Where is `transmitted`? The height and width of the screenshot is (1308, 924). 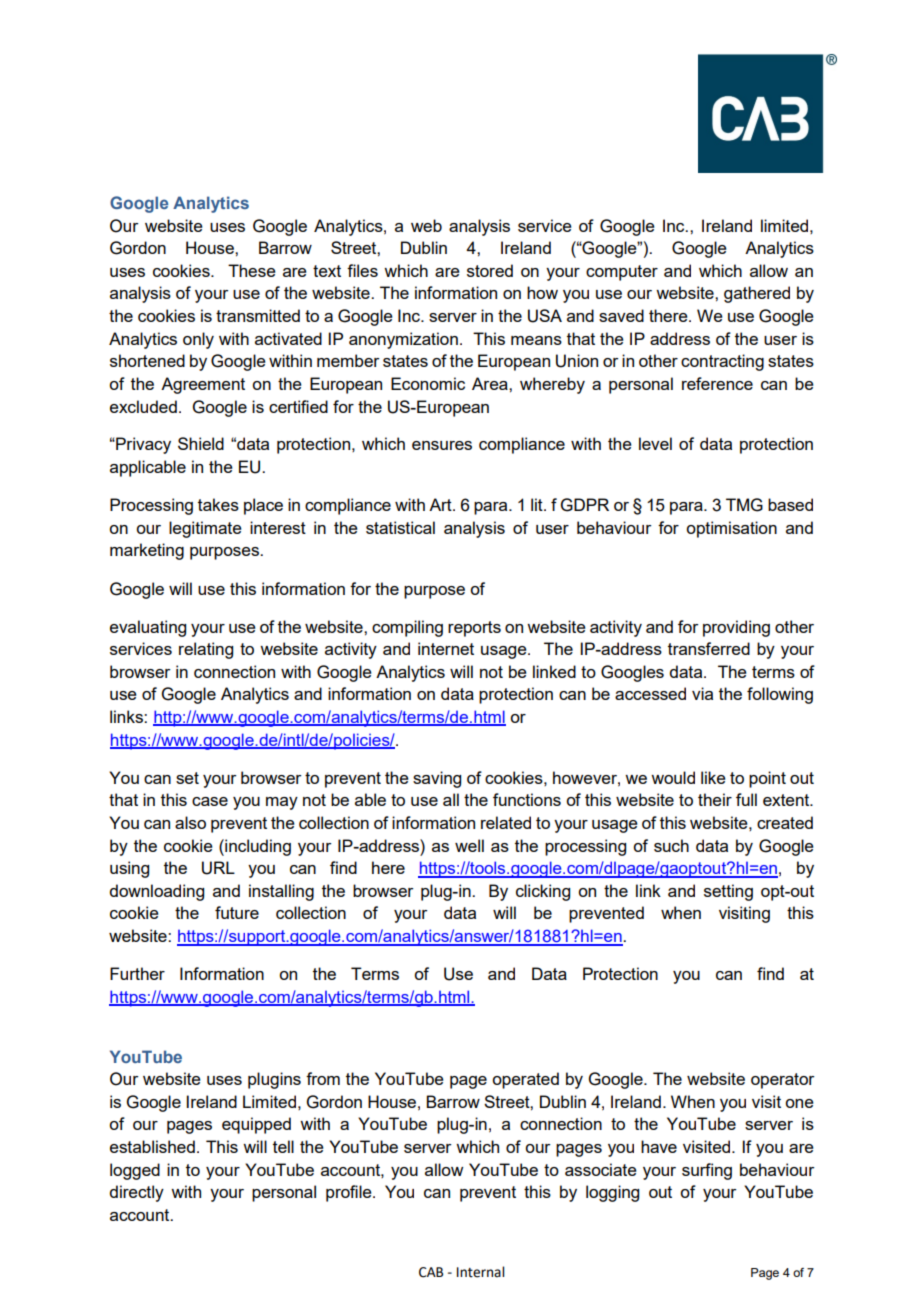
transmitted is located at coordinates (258, 315).
